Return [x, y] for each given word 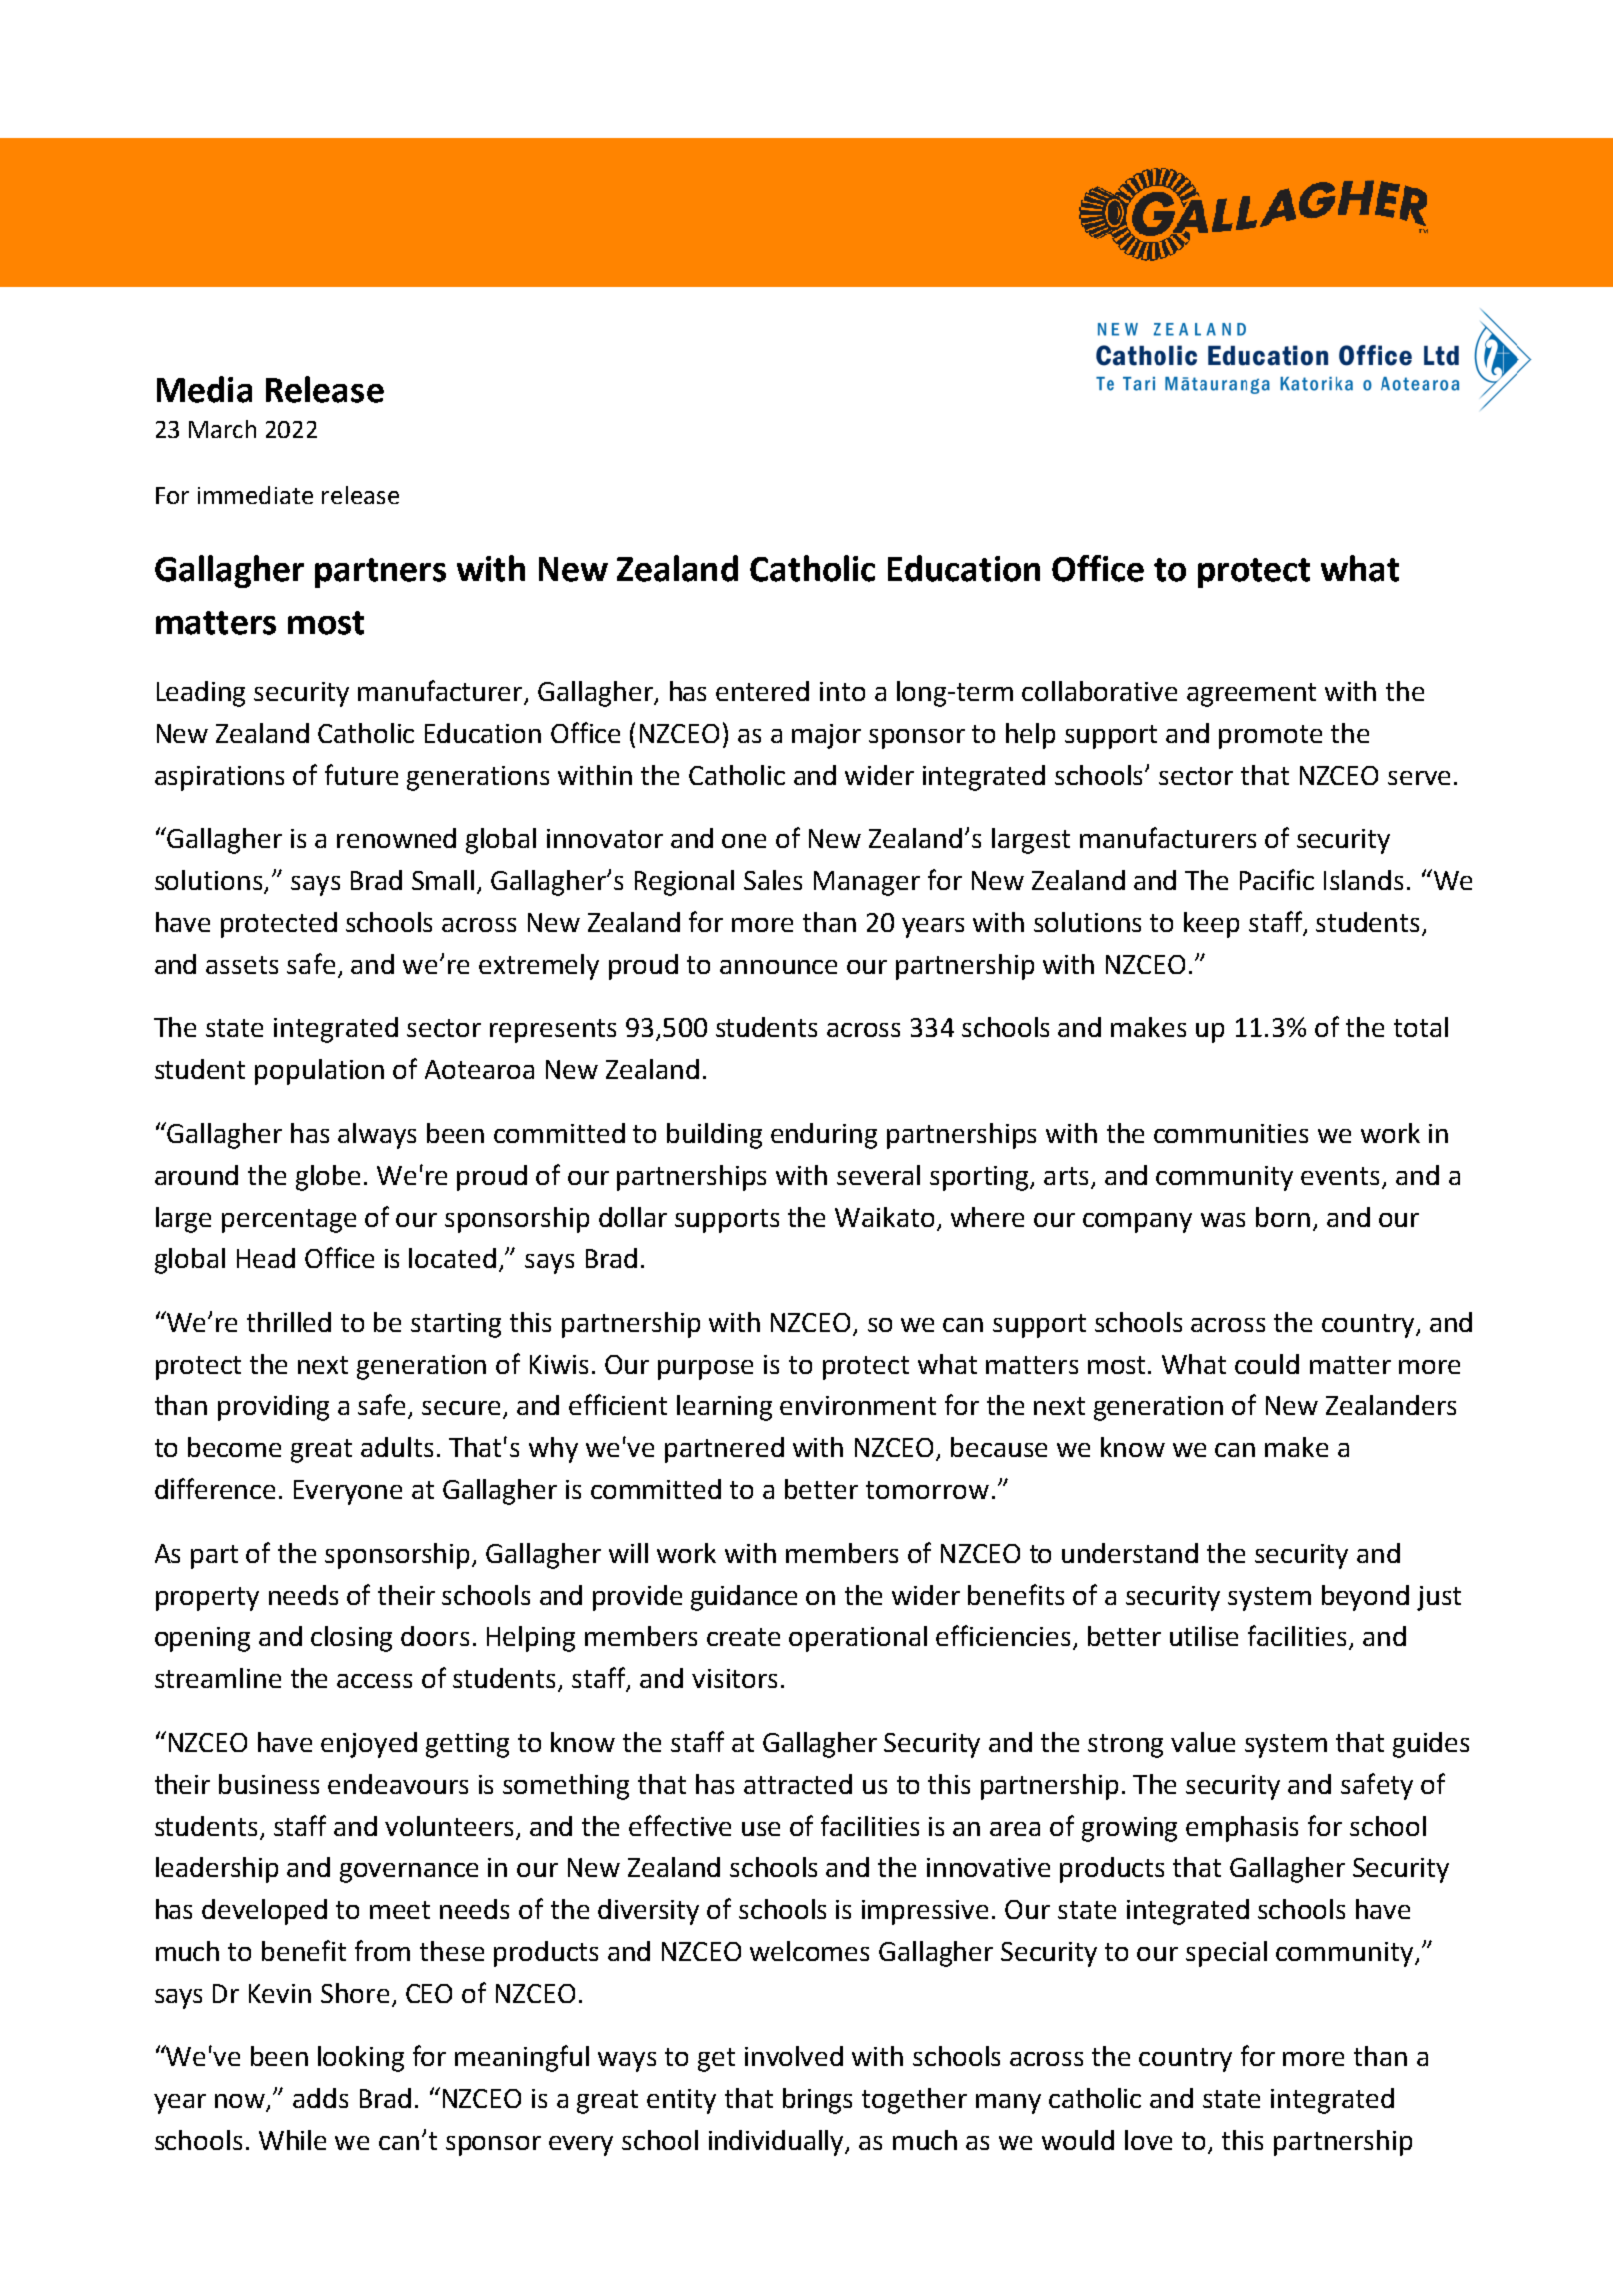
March [222, 429]
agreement [1251, 695]
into [842, 691]
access [374, 1681]
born [1283, 1217]
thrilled [289, 1322]
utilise [1204, 1636]
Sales [773, 880]
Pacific [1277, 879]
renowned [396, 838]
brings [817, 2101]
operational [858, 1639]
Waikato [884, 1217]
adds [320, 2098]
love [1148, 2140]
